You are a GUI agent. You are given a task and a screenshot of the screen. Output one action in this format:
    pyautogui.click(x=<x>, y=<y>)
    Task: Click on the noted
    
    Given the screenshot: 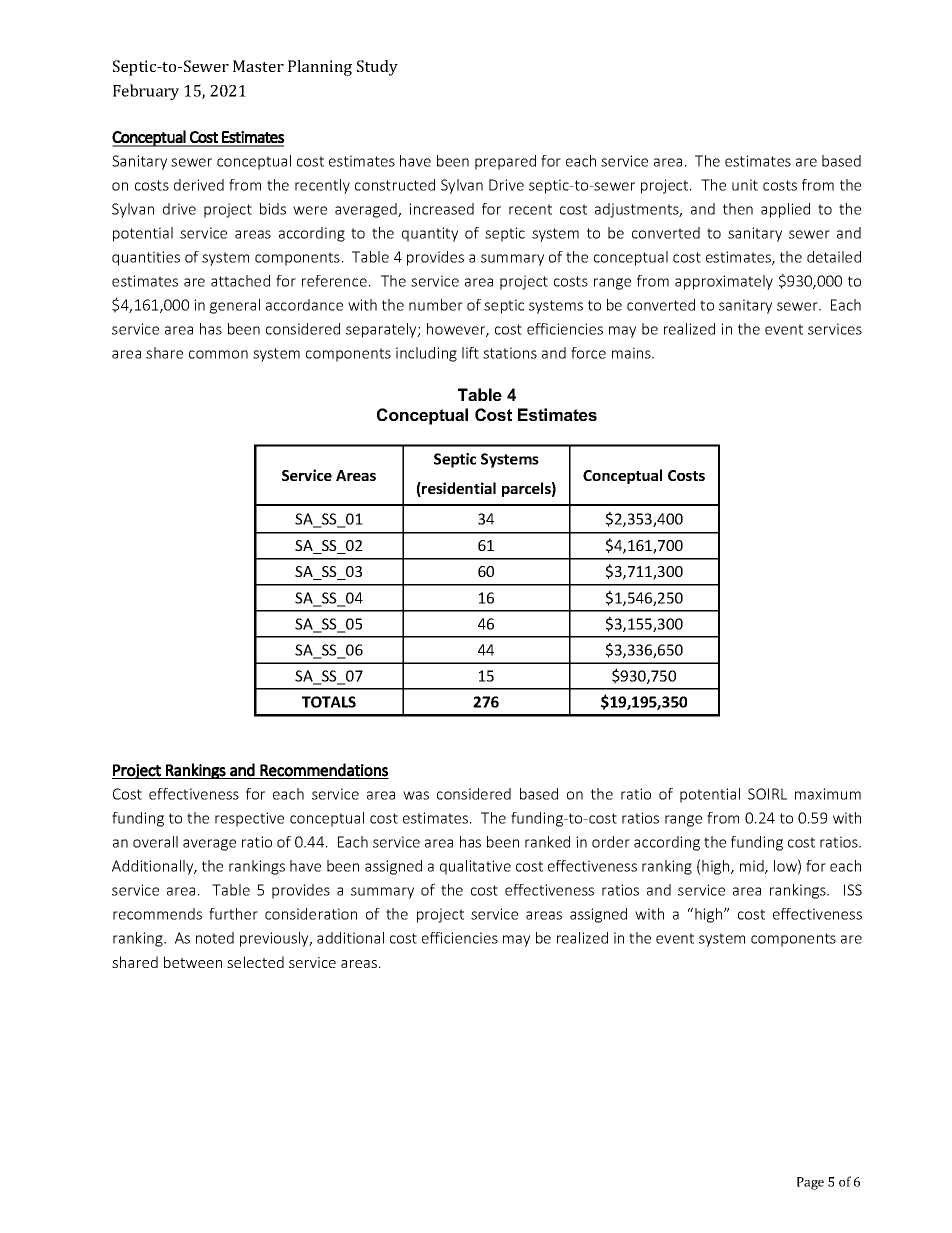 What is the action you would take?
    pyautogui.click(x=215, y=938)
